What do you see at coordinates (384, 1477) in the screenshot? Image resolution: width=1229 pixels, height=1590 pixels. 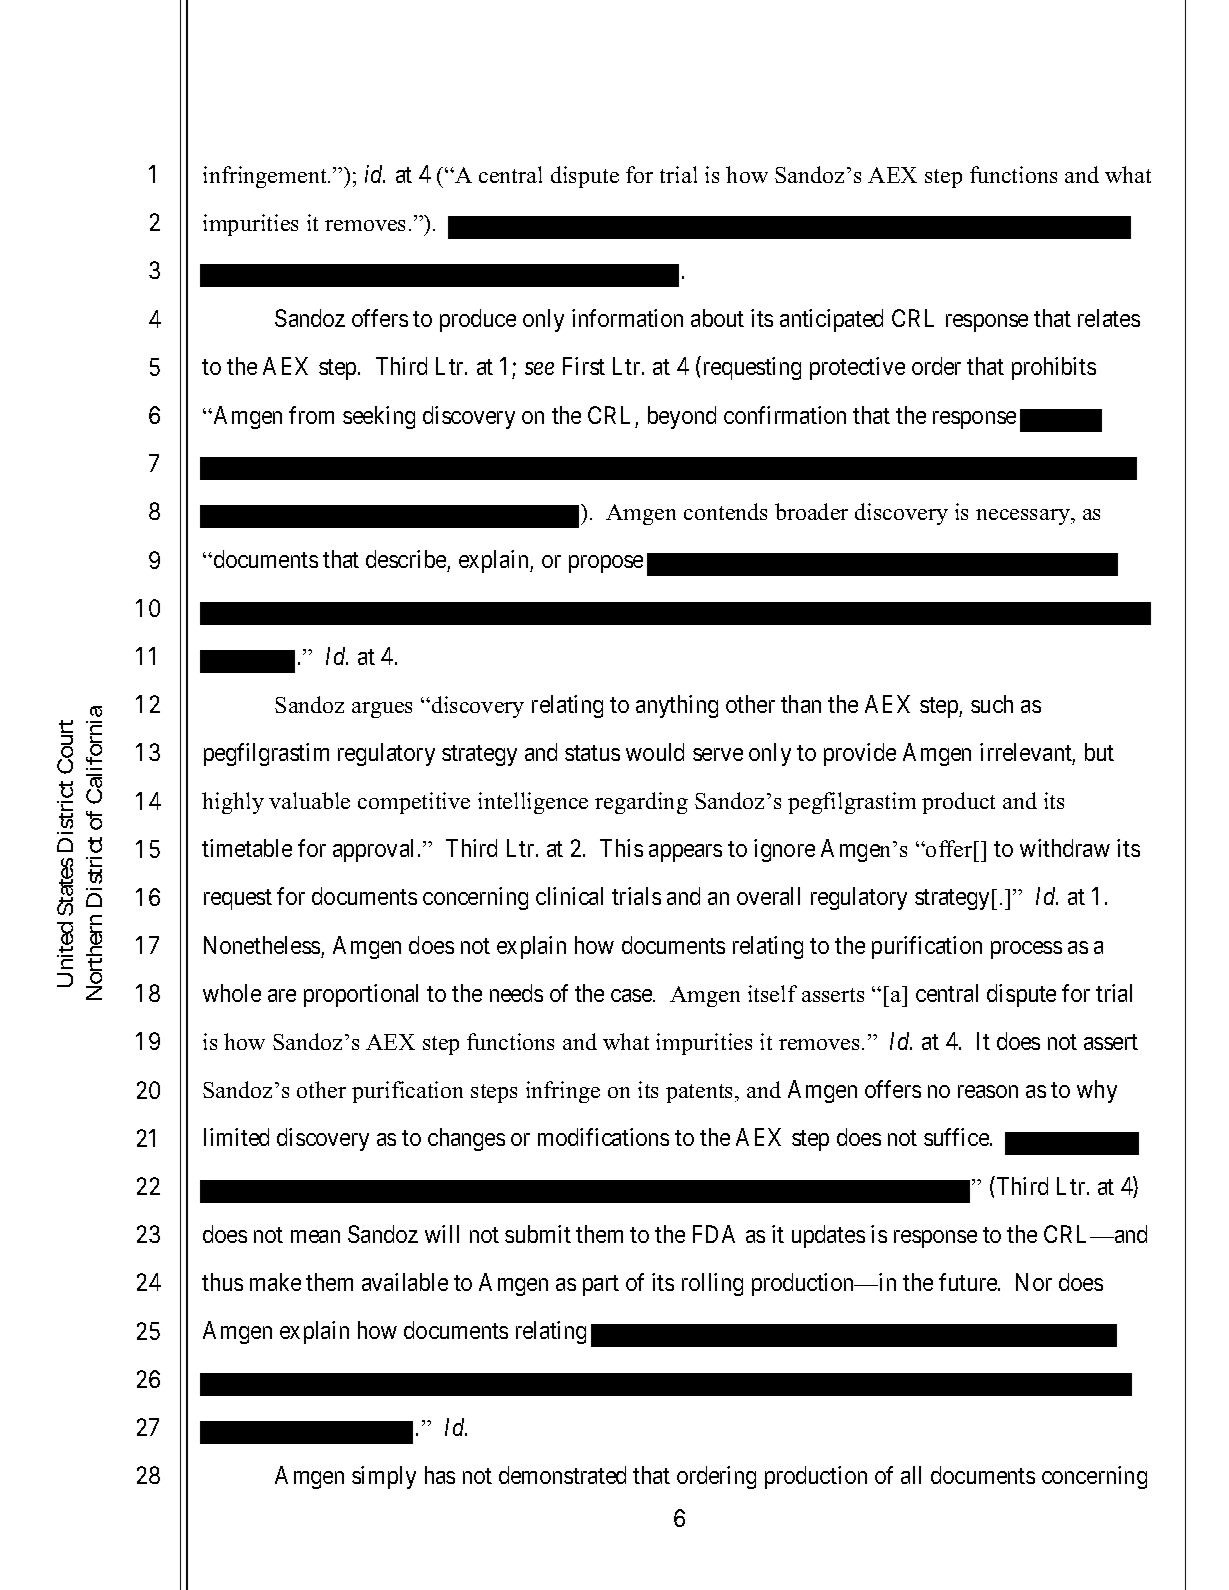 I see `simply` at bounding box center [384, 1477].
